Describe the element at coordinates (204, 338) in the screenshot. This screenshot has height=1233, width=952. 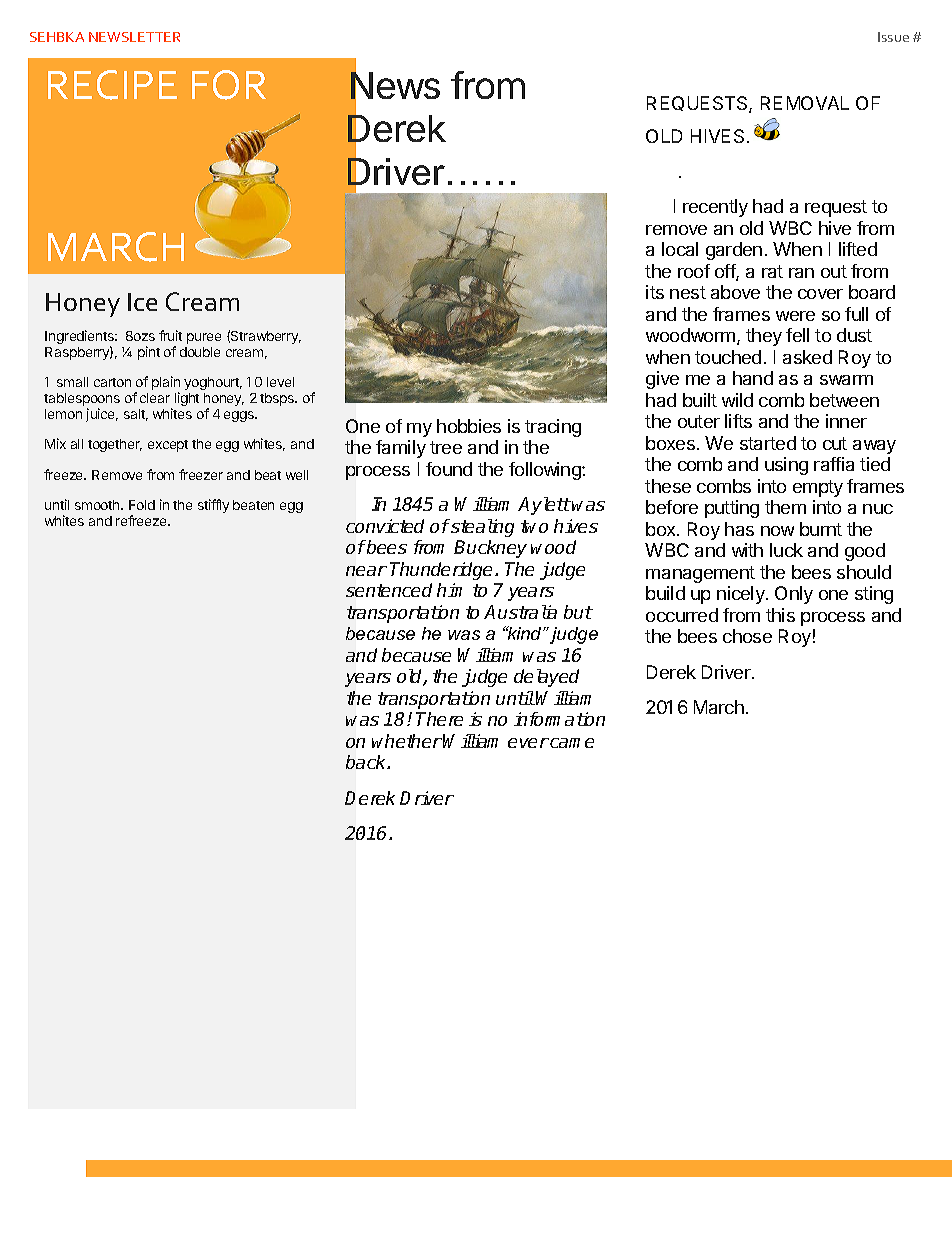
I see `puree` at that location.
